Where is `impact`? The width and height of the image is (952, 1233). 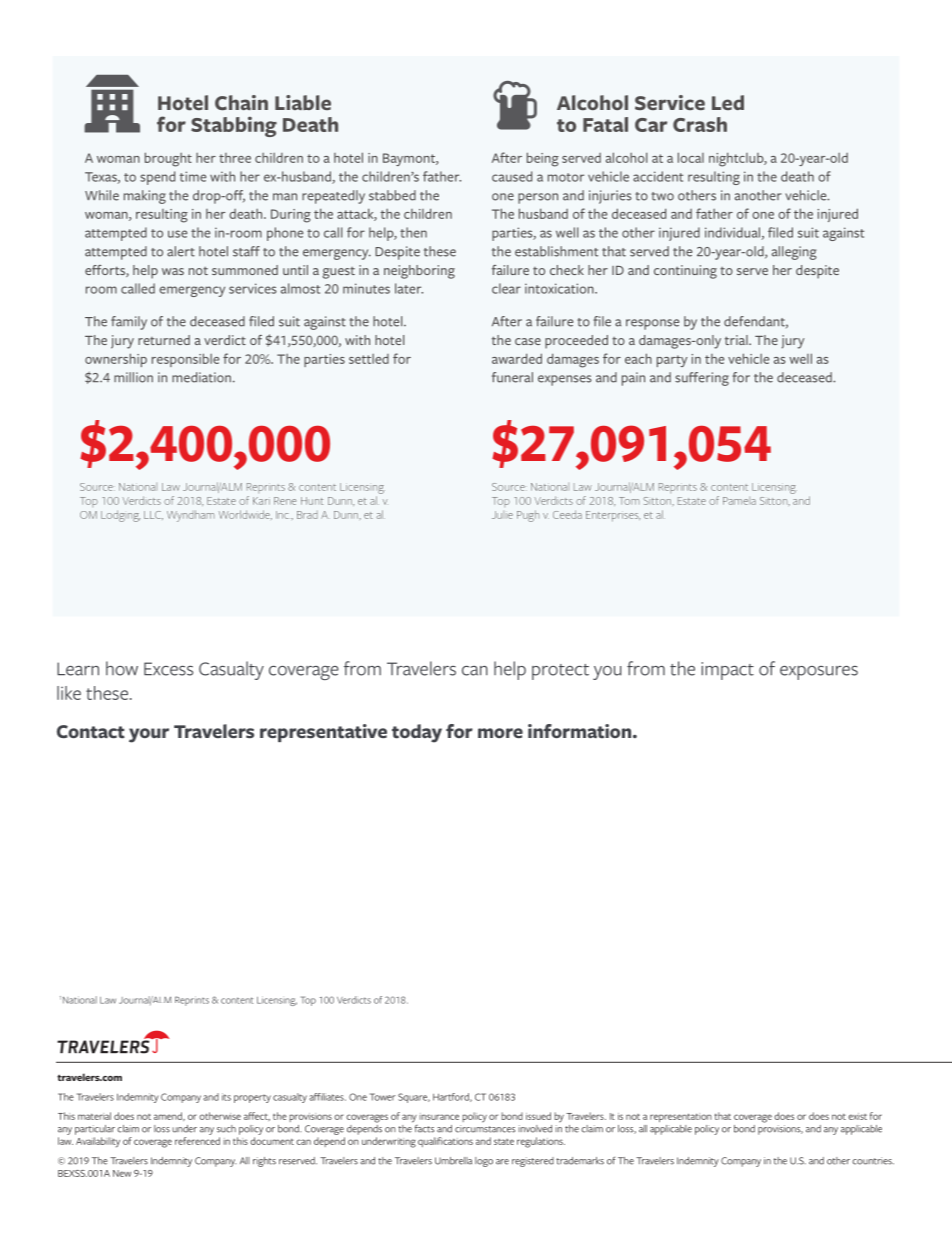 impact is located at coordinates (727, 671).
